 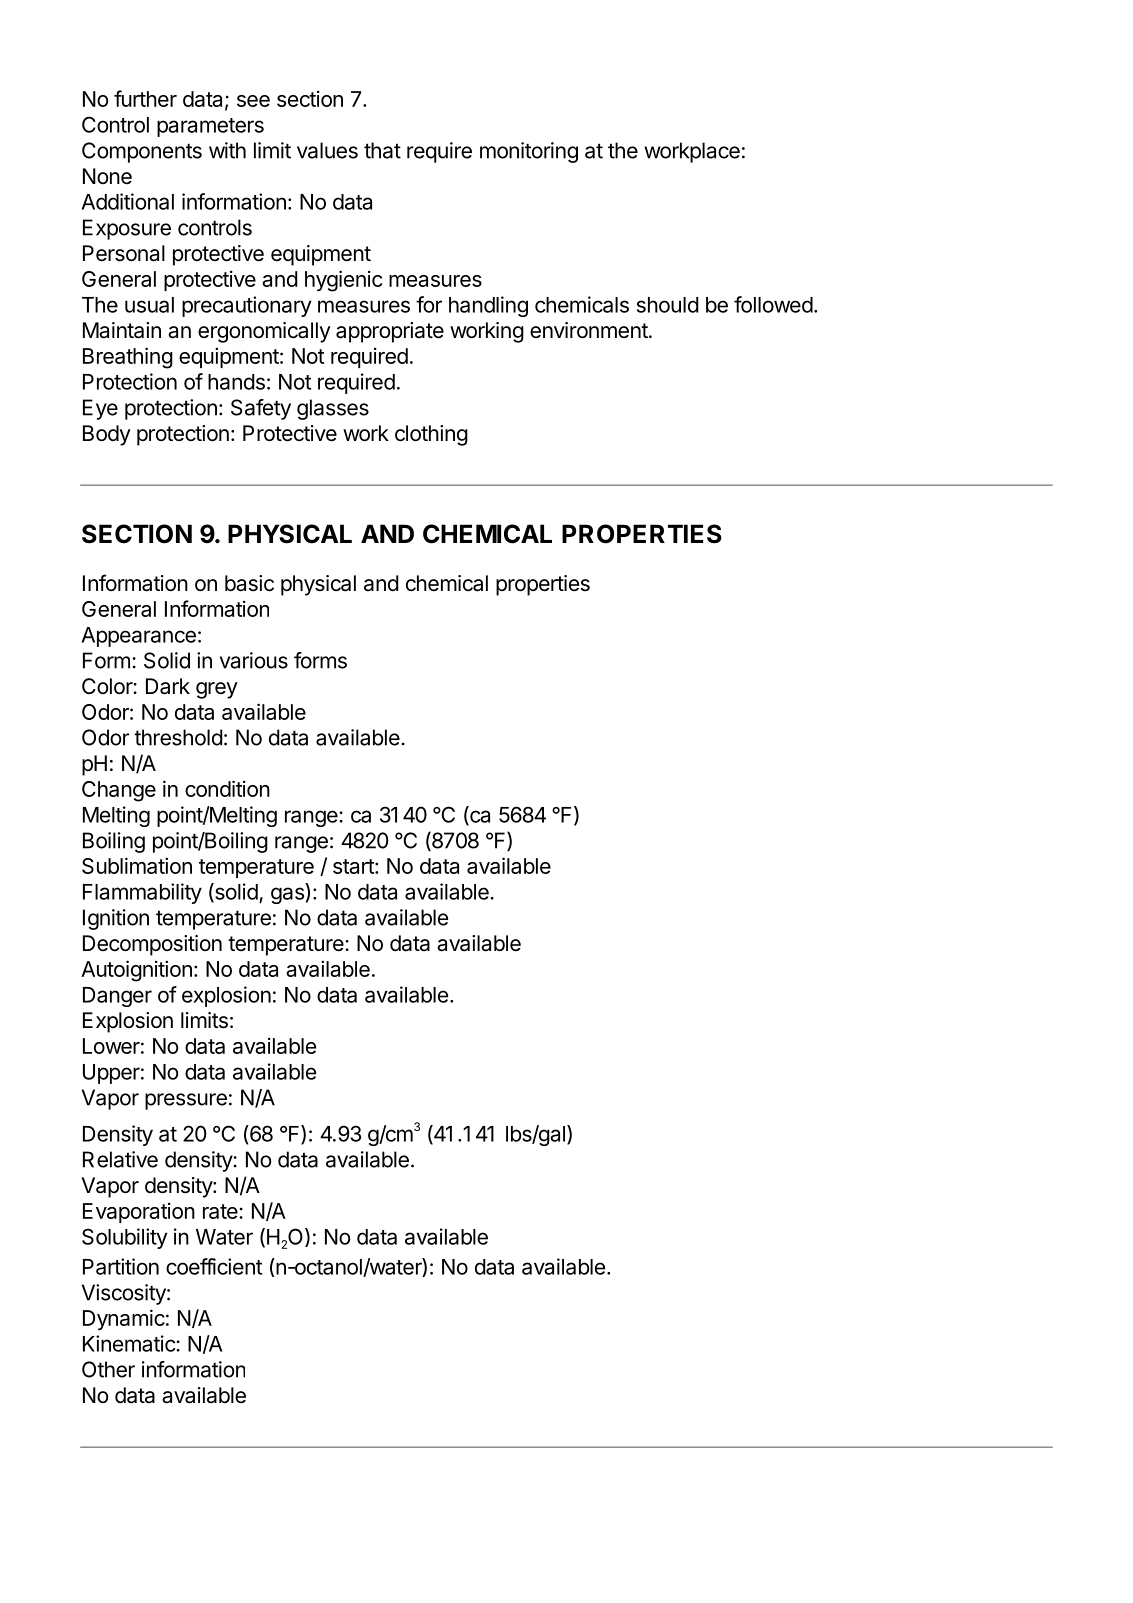 What do you see at coordinates (249, 583) in the image?
I see `basic` at bounding box center [249, 583].
